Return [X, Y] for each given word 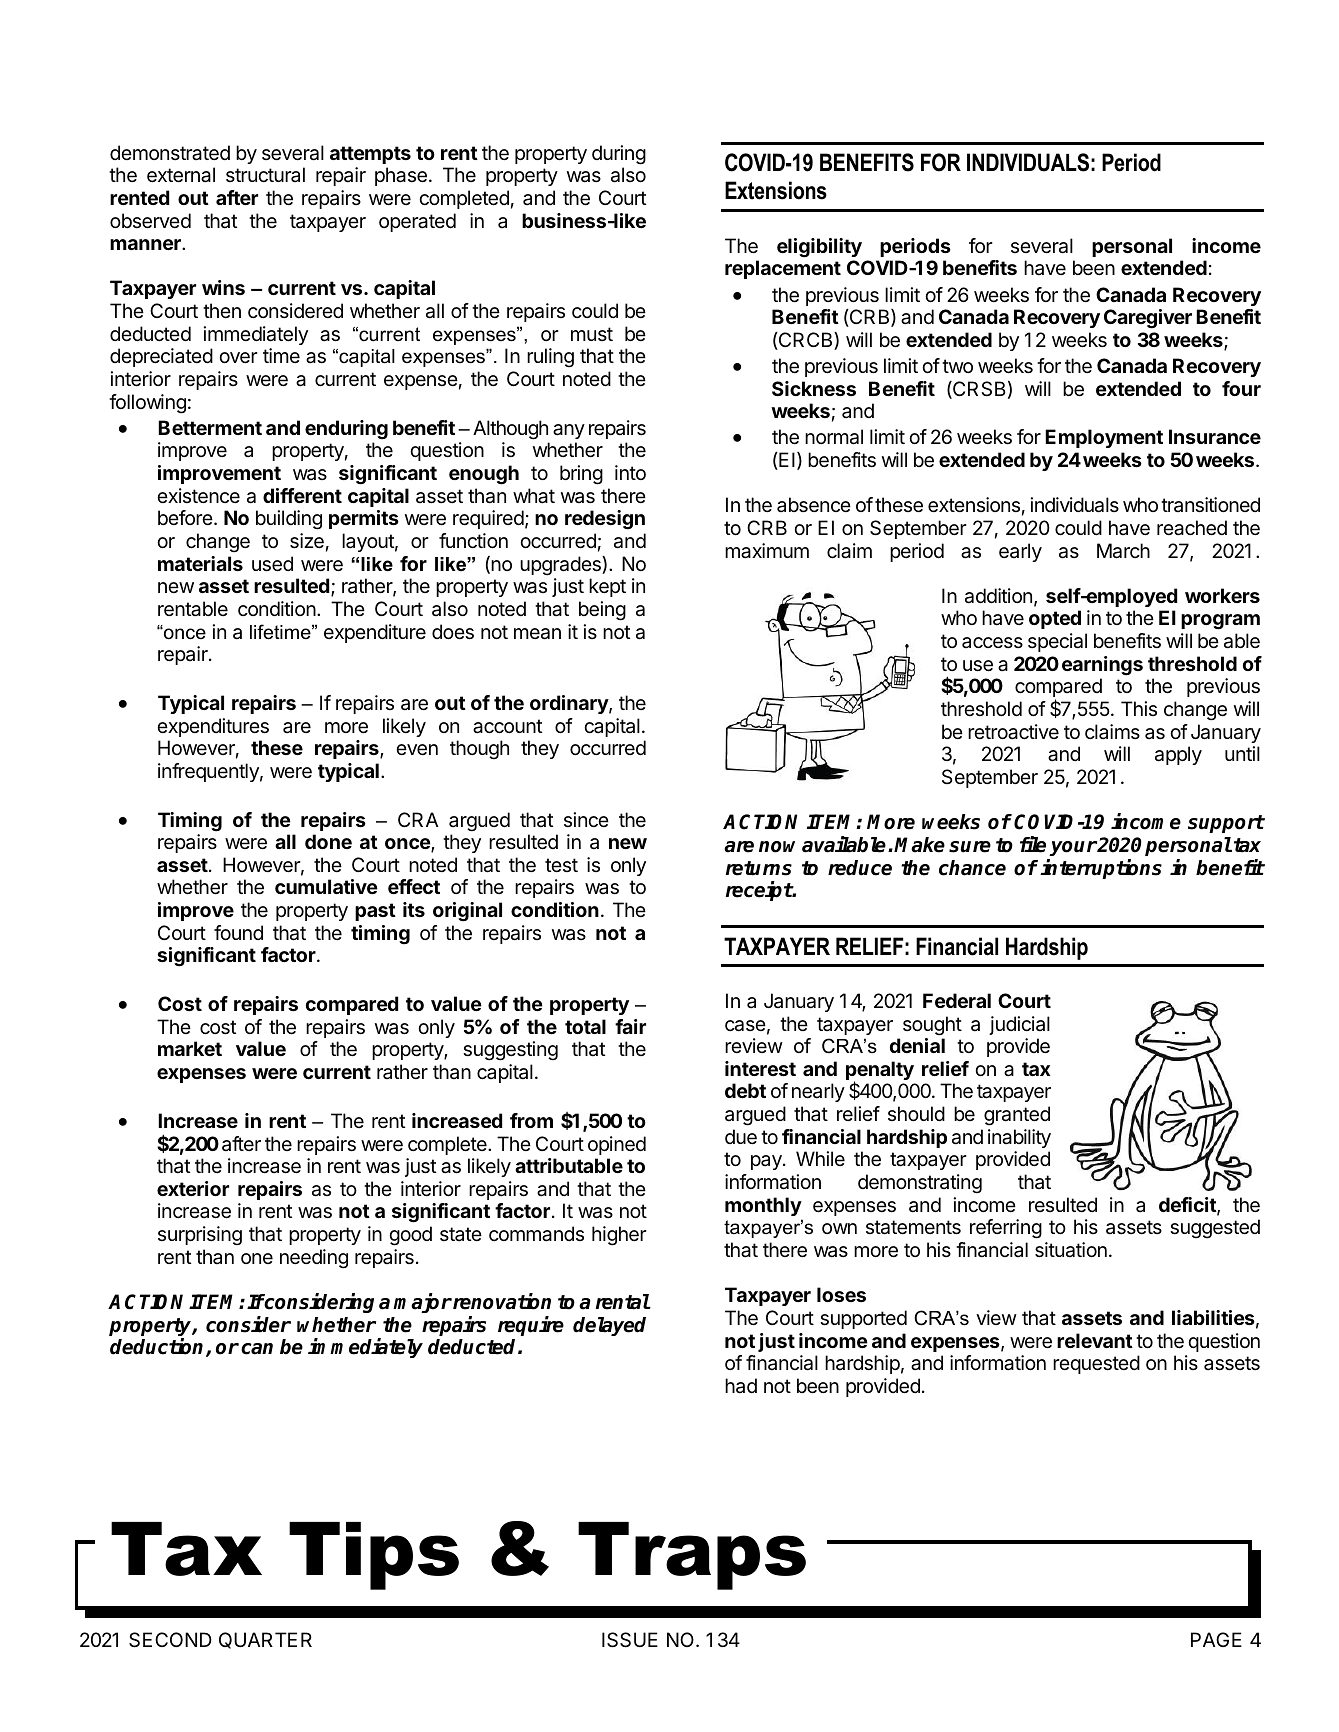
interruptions [1101, 869]
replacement [783, 269]
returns [759, 868]
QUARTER [265, 1640]
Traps [692, 1556]
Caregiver [1148, 319]
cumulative [326, 886]
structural [265, 174]
